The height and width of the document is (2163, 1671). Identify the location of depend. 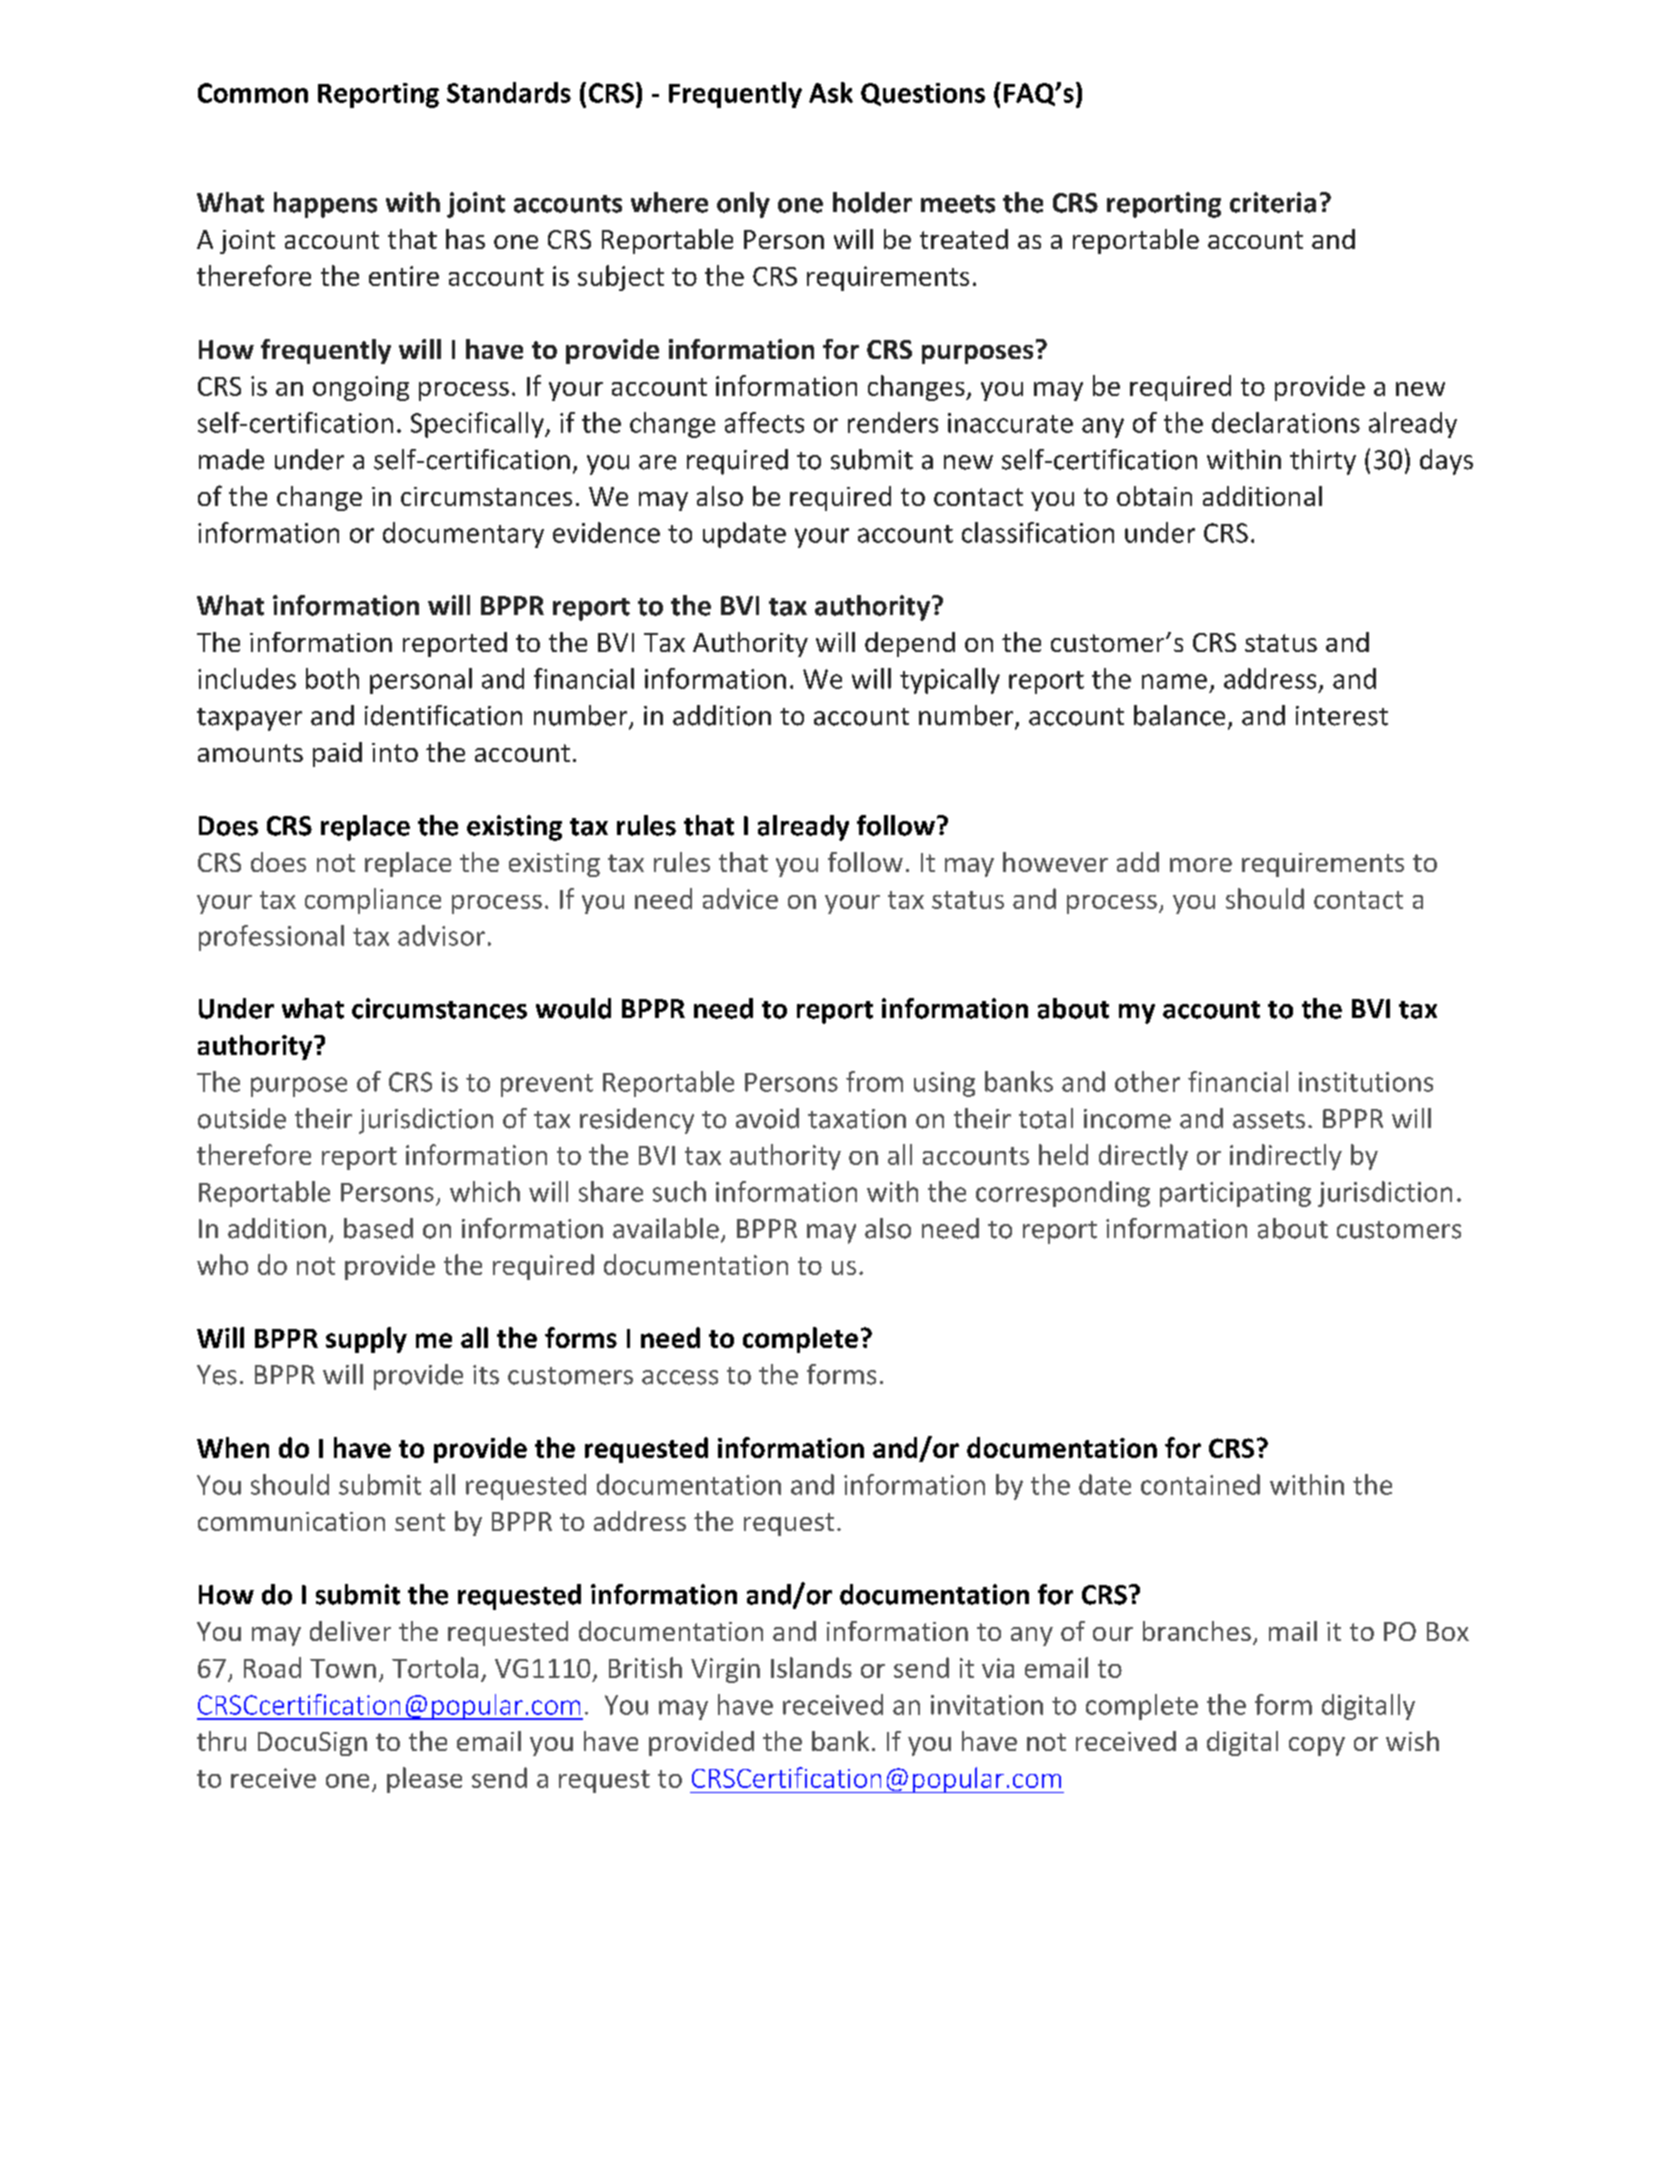
(910, 644).
